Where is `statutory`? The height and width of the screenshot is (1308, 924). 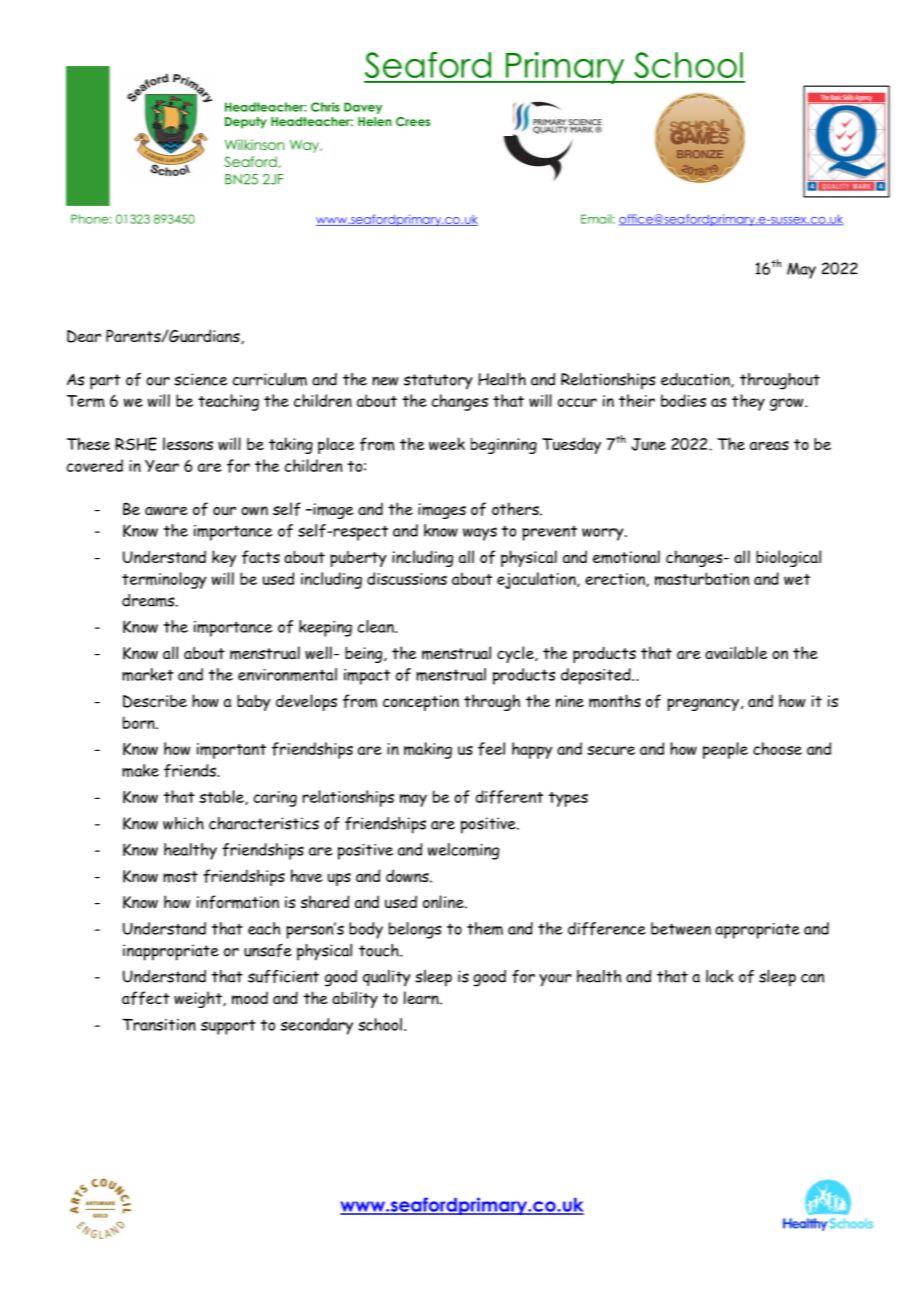
statutory is located at coordinates (438, 382).
